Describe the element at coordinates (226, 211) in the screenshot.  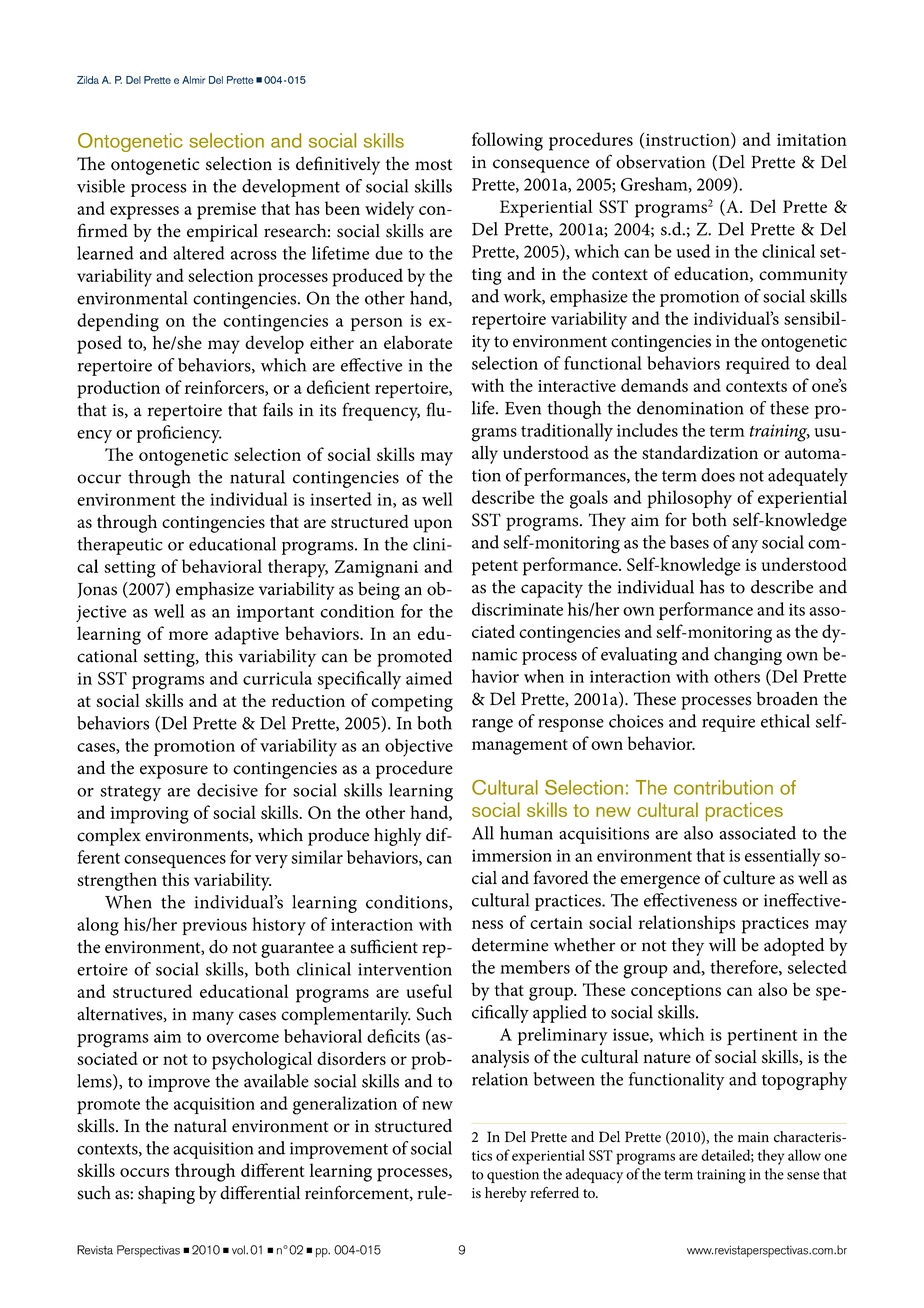
I see `premise` at that location.
